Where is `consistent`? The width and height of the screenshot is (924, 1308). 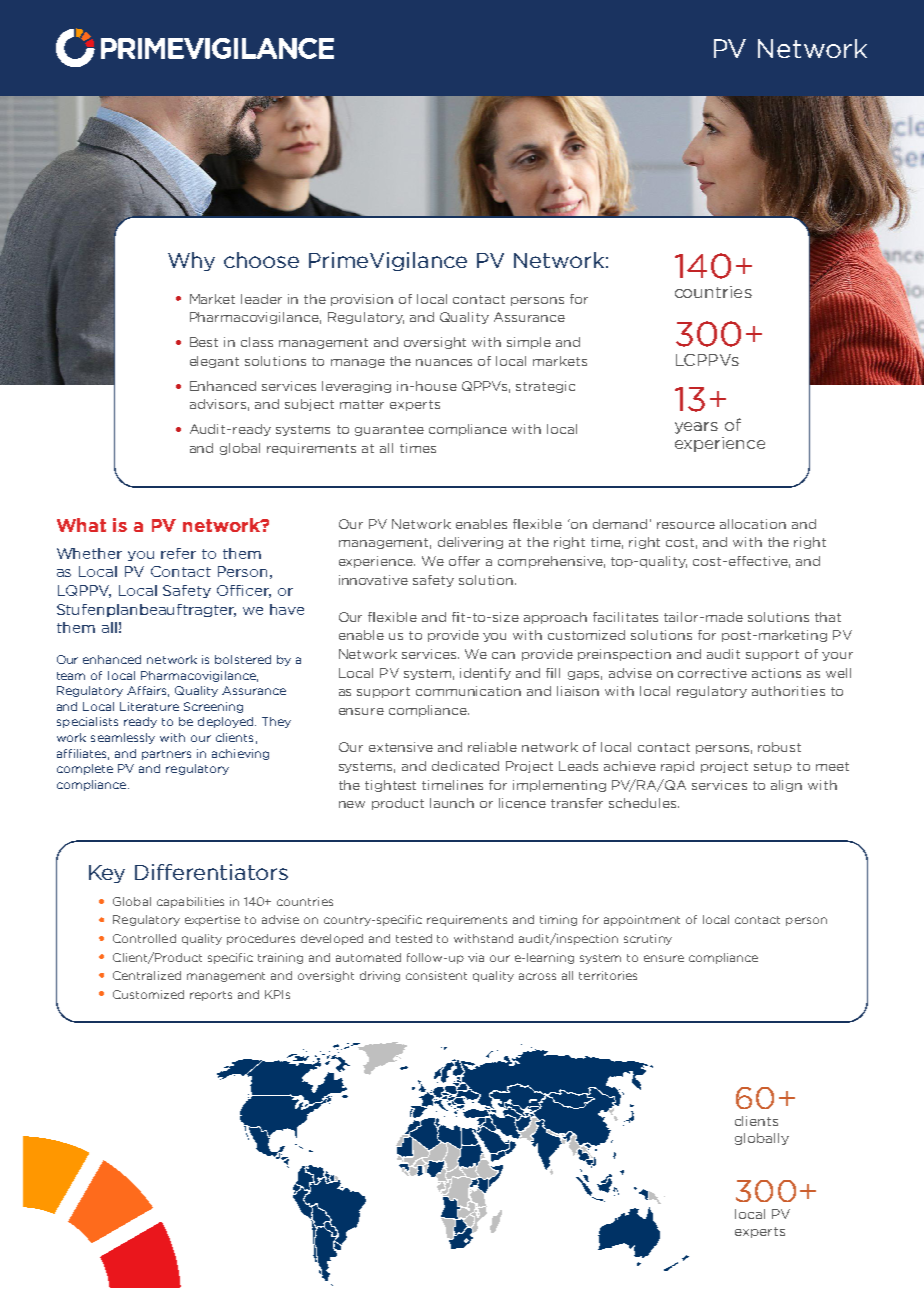 consistent is located at coordinates (436, 975).
